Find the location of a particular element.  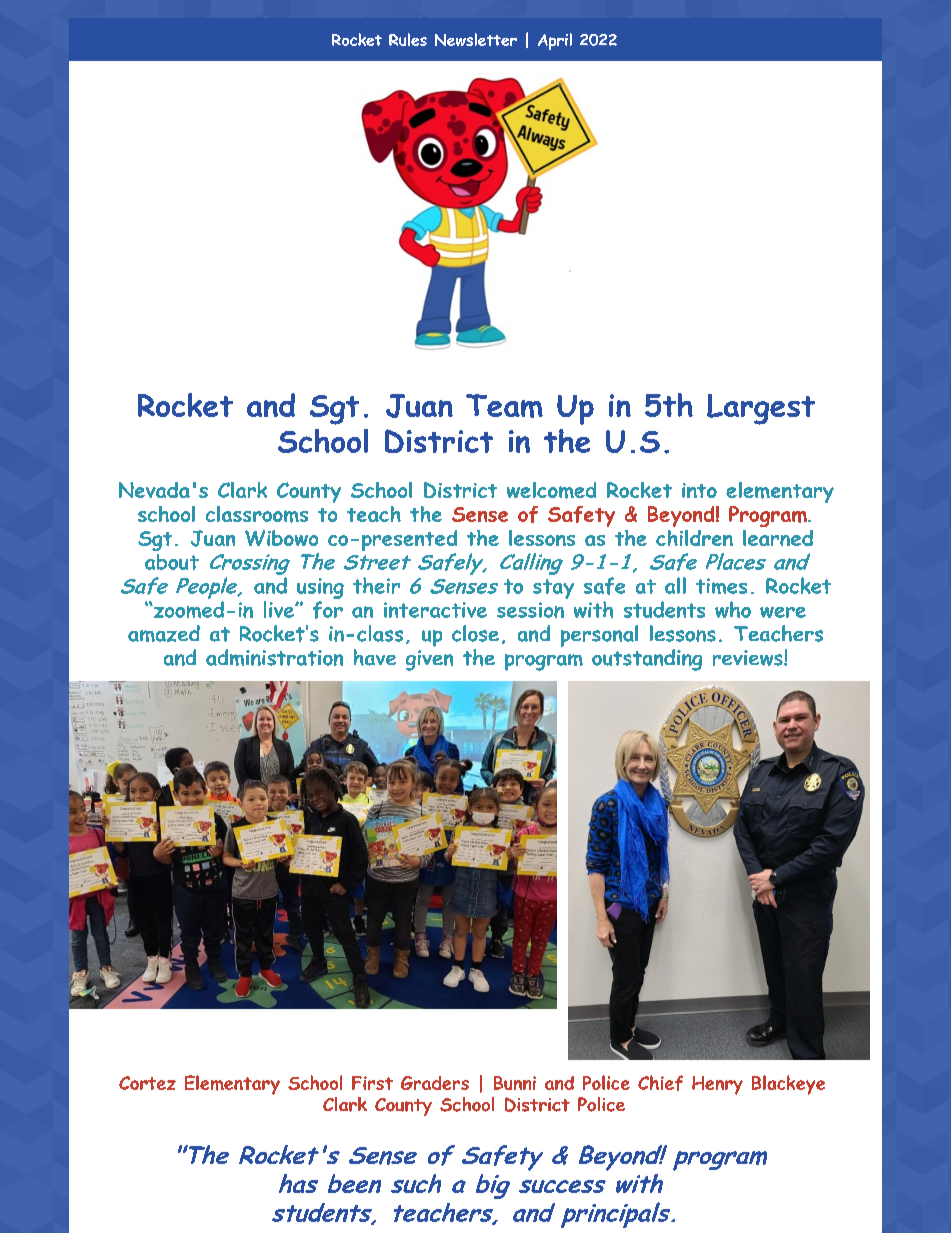

administration is located at coordinates (274, 657).
